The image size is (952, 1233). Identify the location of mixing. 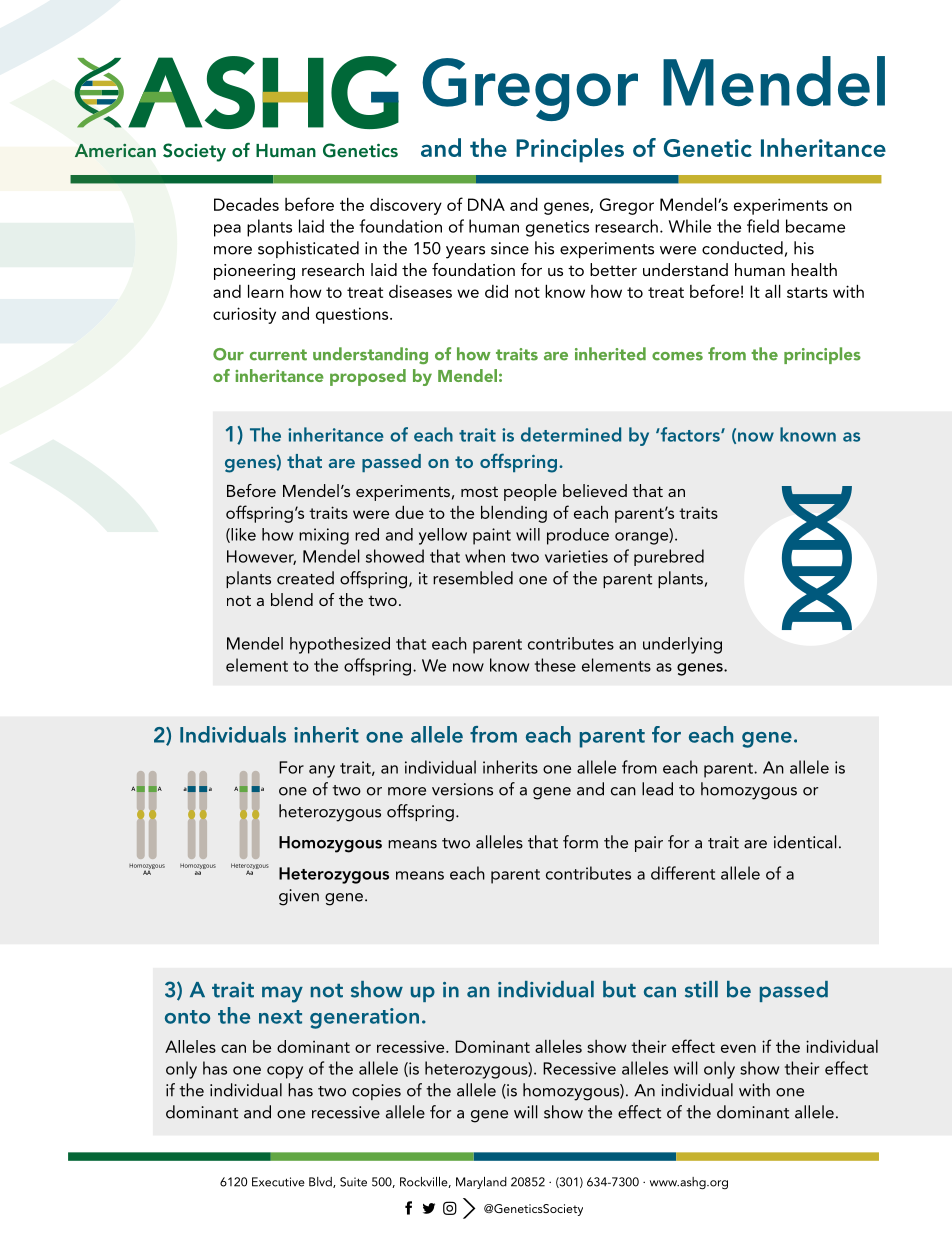
(324, 536).
